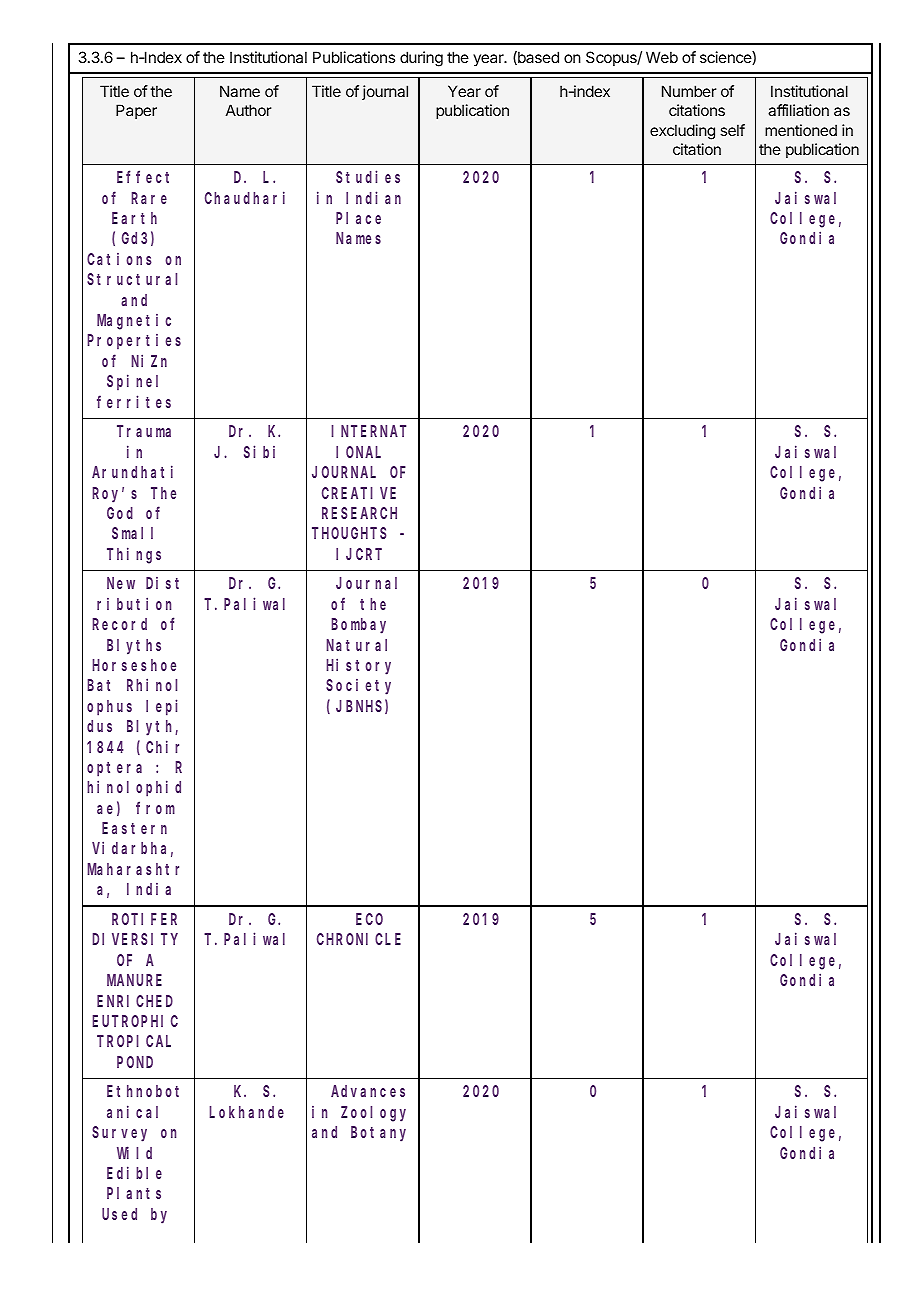 This screenshot has height=1308, width=924. I want to click on excluding, so click(682, 132).
